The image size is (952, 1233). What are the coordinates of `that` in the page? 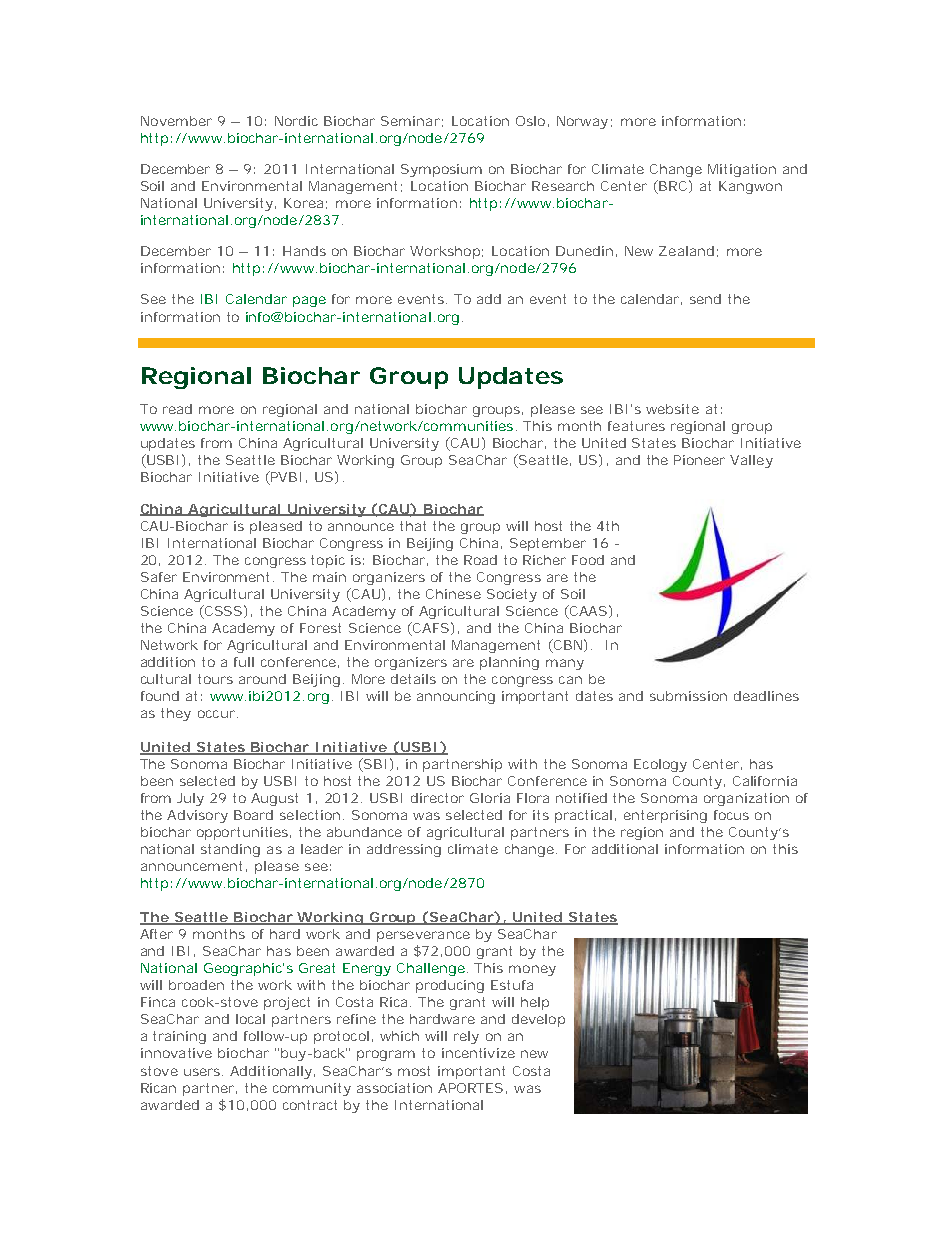 It's located at (413, 526).
